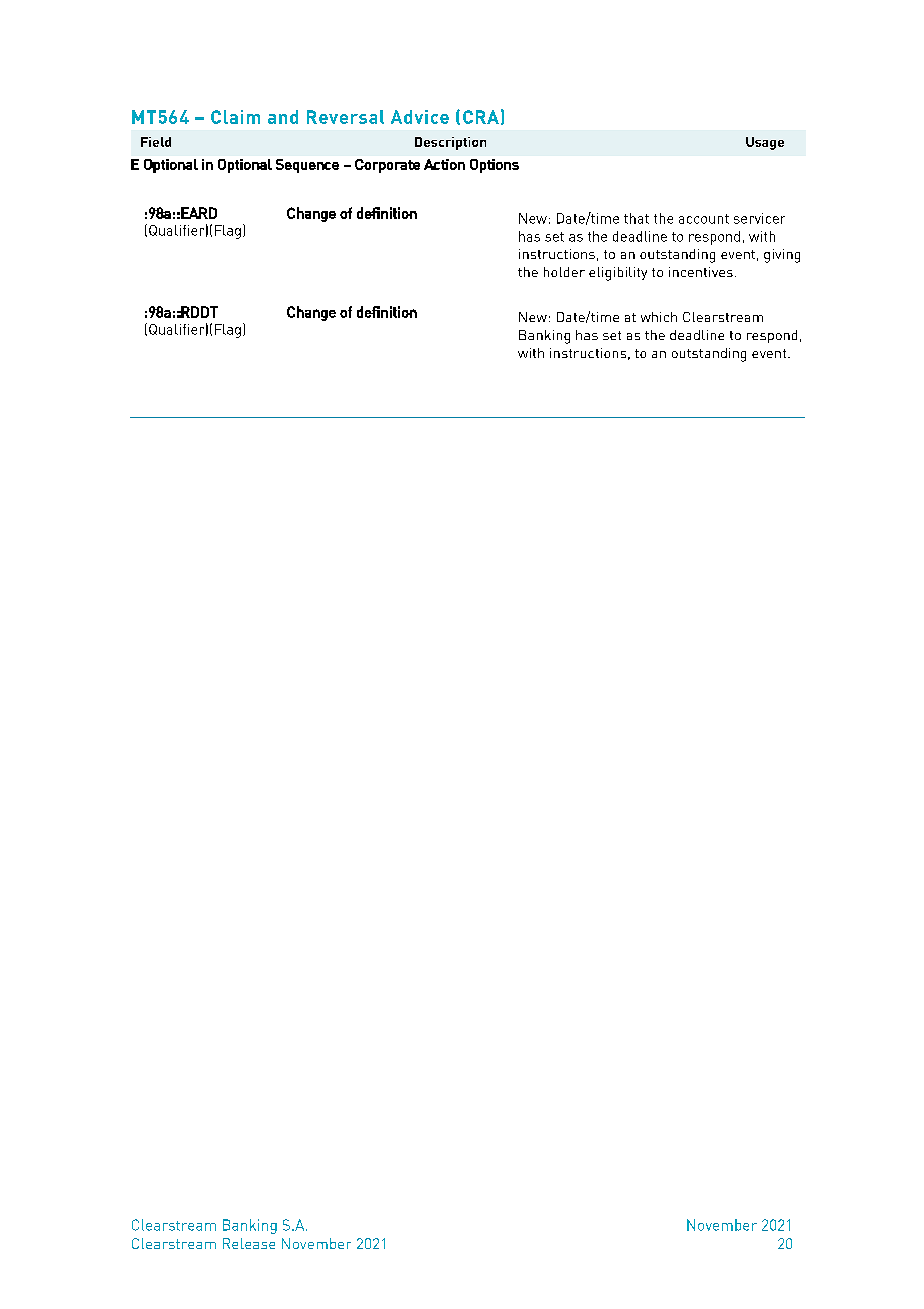 The height and width of the document is (1309, 924). What do you see at coordinates (249, 1243) in the document?
I see `Release` at bounding box center [249, 1243].
